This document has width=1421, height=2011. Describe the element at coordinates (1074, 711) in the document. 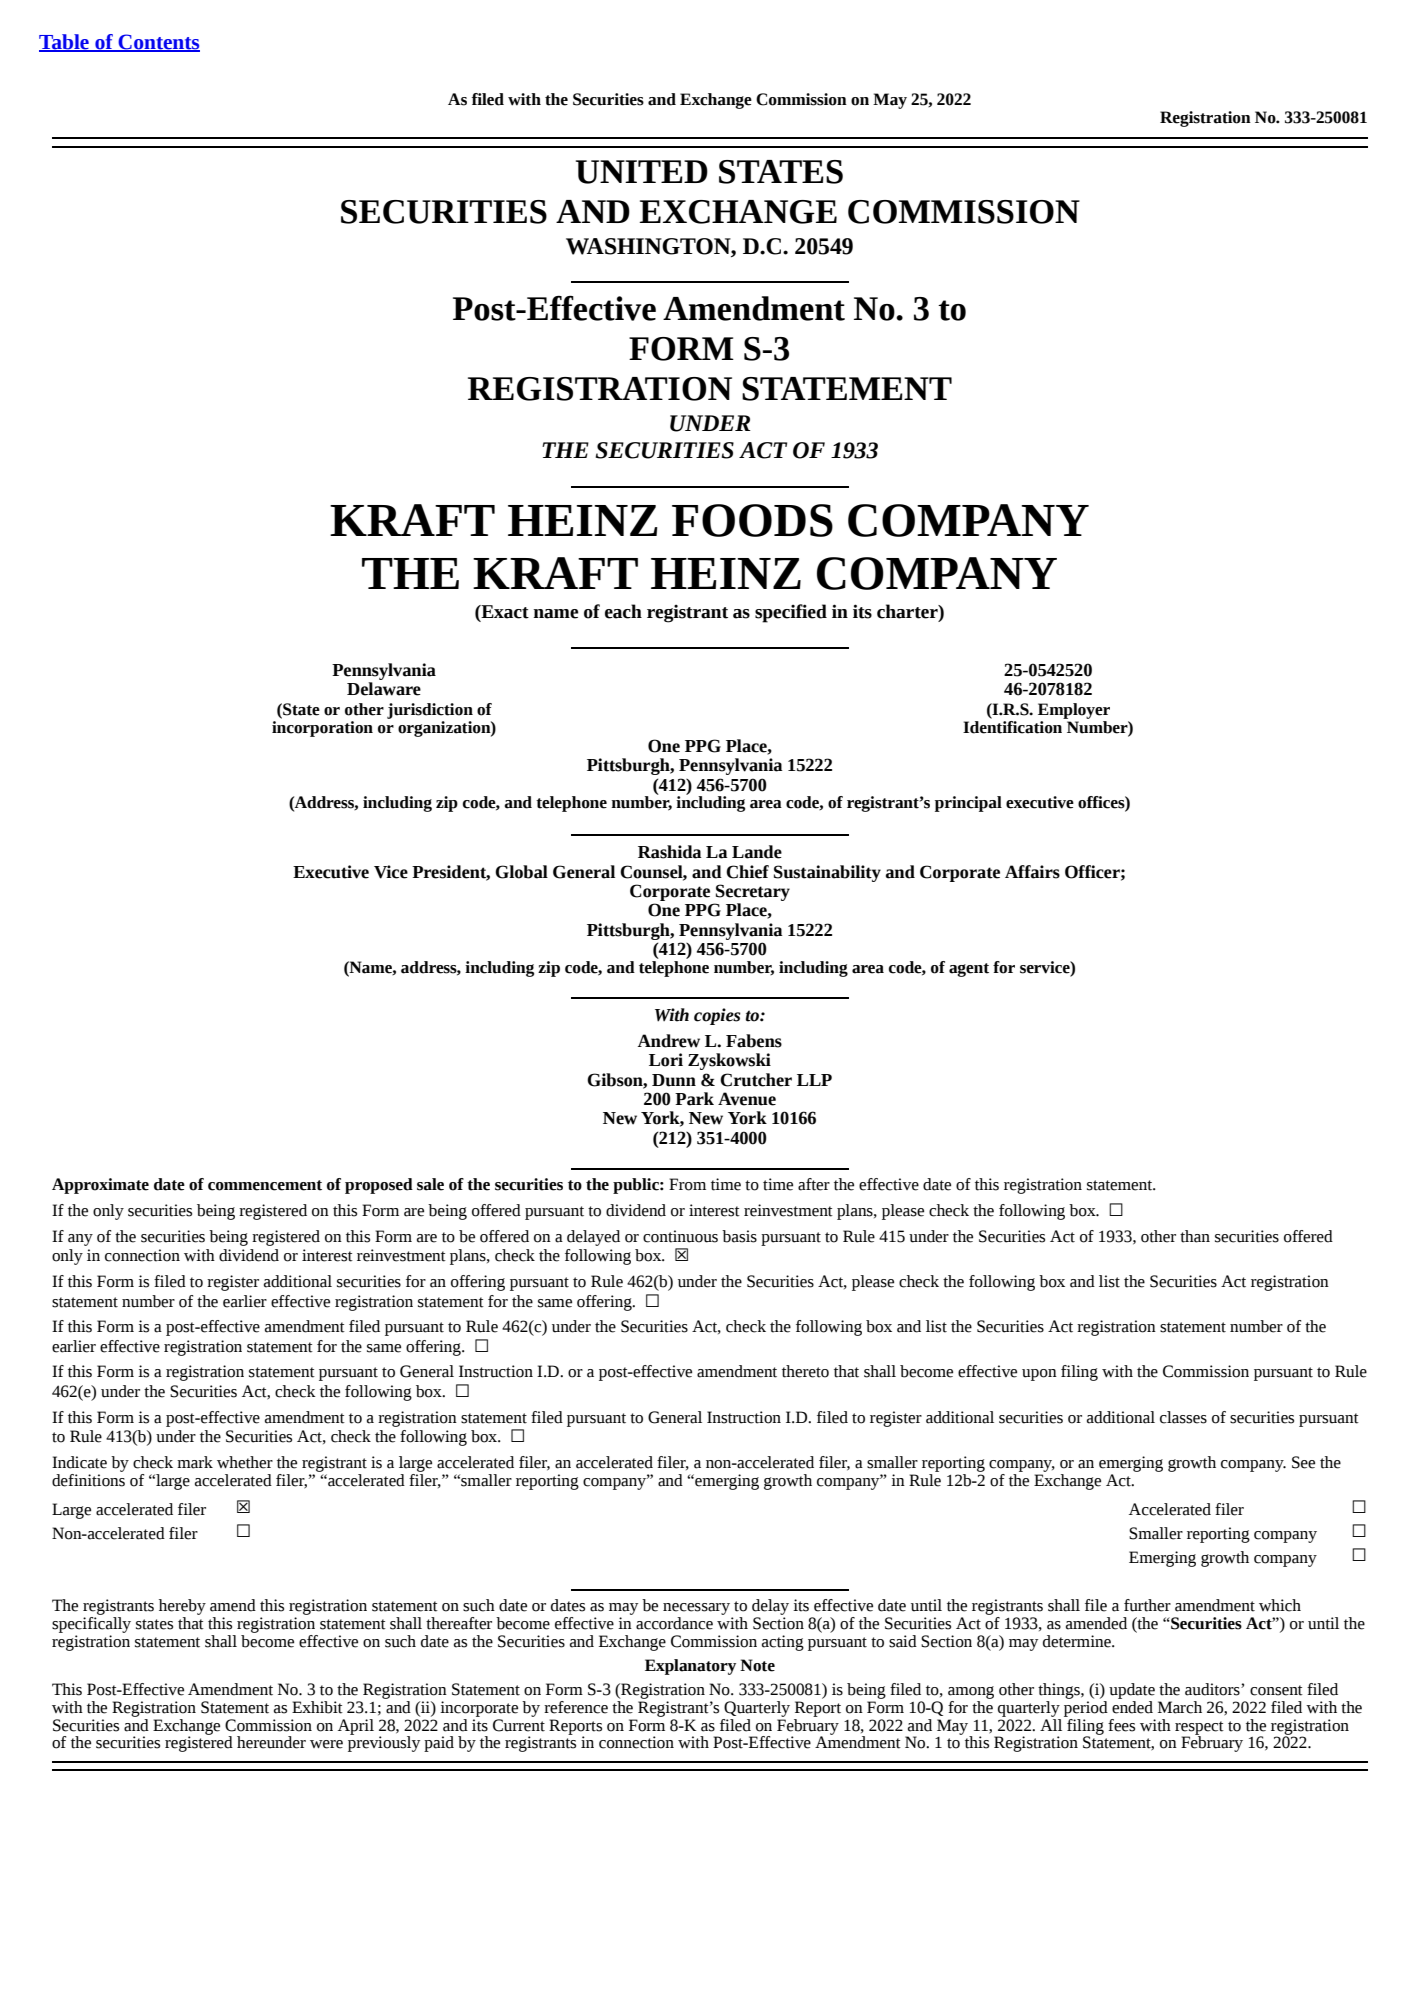

I see `Employer` at that location.
